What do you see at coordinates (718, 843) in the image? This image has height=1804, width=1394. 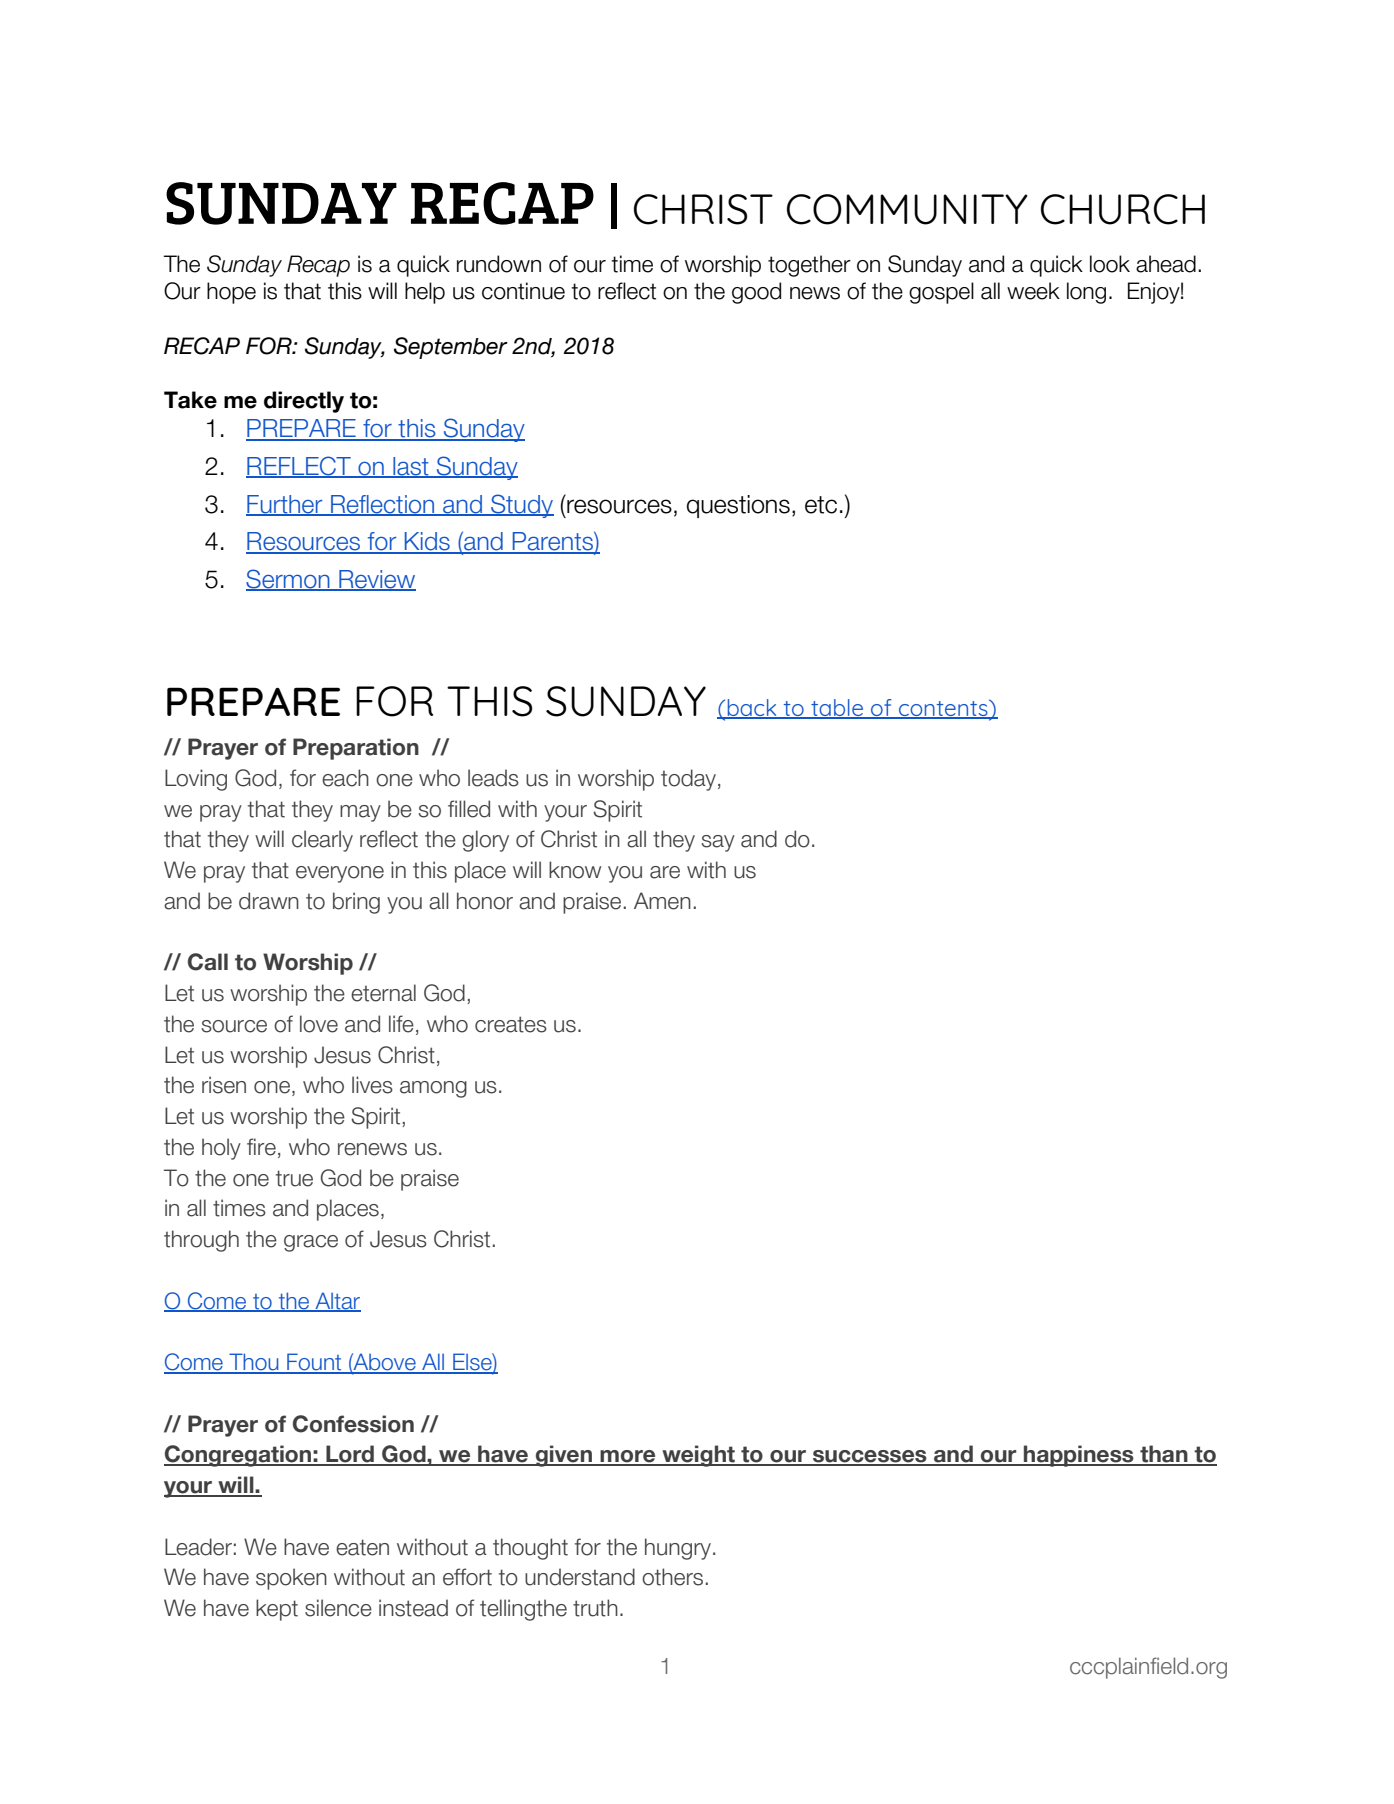 I see `say` at bounding box center [718, 843].
